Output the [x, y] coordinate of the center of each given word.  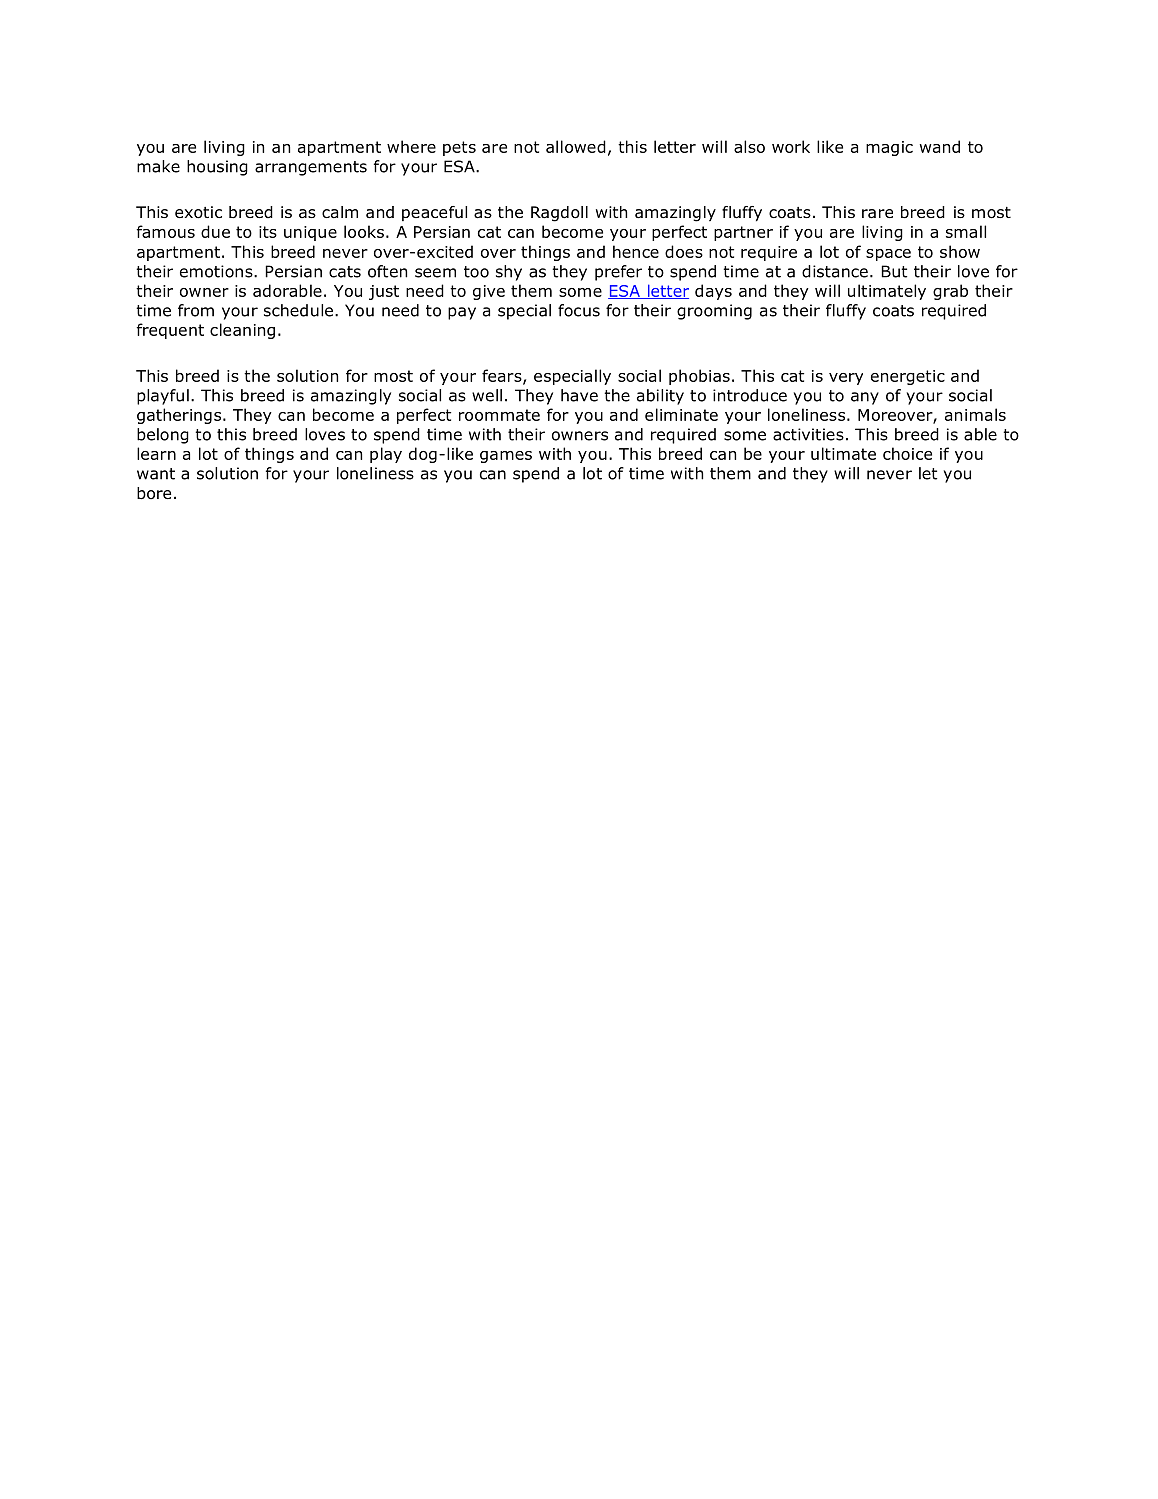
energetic [908, 377]
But [894, 271]
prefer [618, 273]
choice [907, 453]
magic [889, 148]
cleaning [242, 331]
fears [503, 376]
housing [217, 168]
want [156, 474]
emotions [217, 271]
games [506, 457]
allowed [576, 146]
